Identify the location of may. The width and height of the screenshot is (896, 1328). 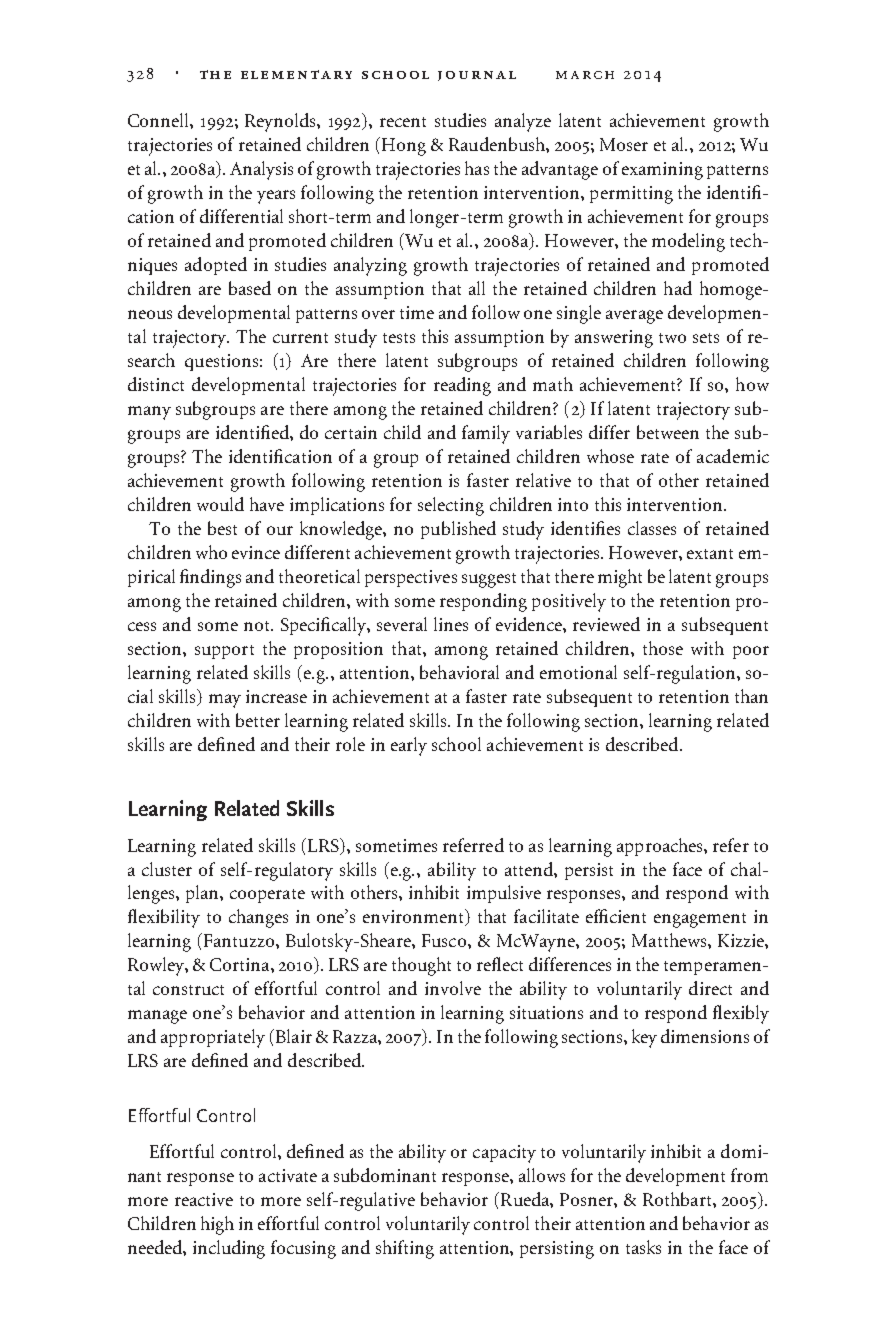
(225, 701).
